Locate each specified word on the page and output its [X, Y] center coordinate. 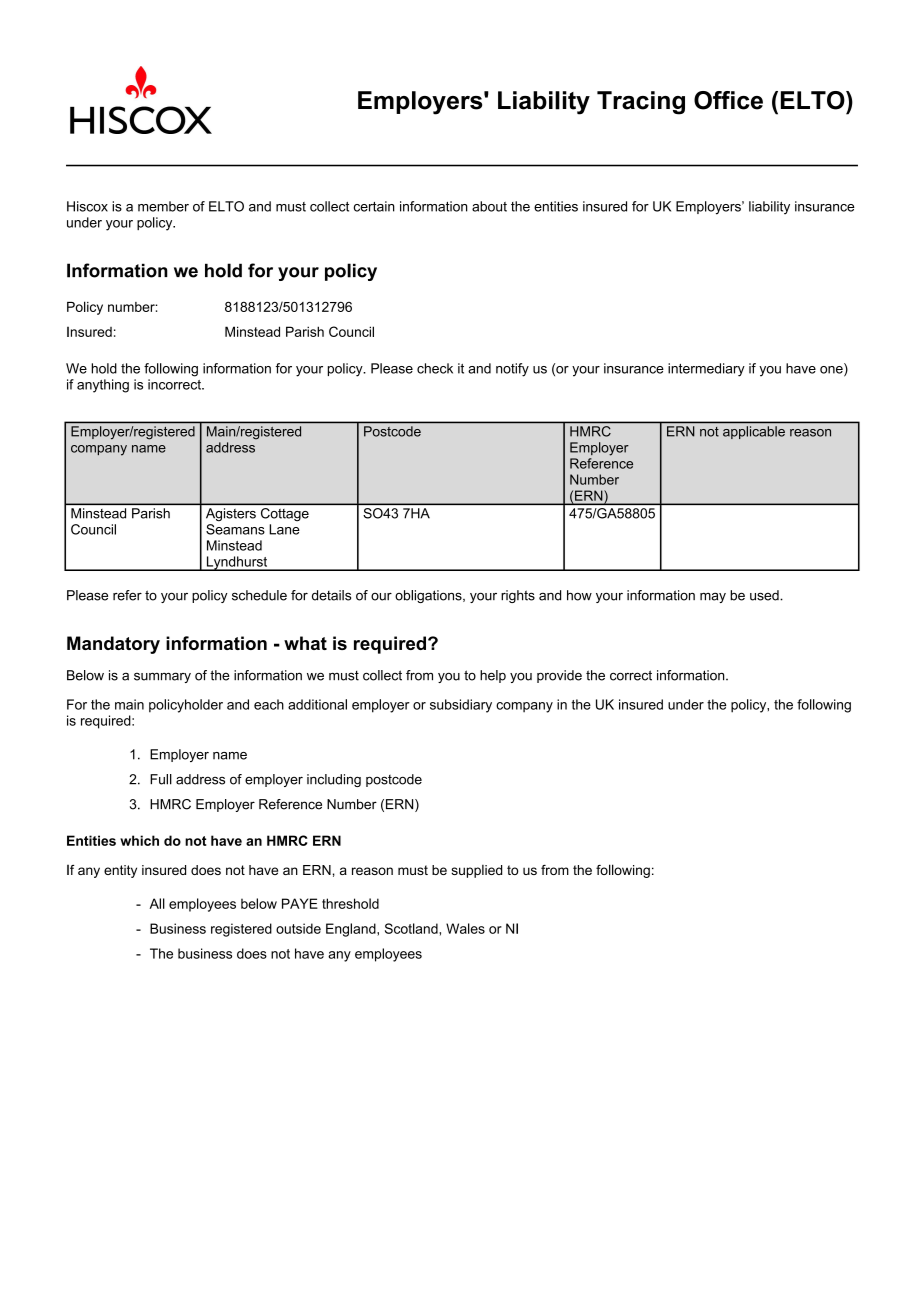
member [163, 206]
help [493, 676]
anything [103, 386]
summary [162, 677]
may [713, 597]
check [435, 368]
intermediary [706, 370]
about [489, 206]
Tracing [641, 103]
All [157, 903]
